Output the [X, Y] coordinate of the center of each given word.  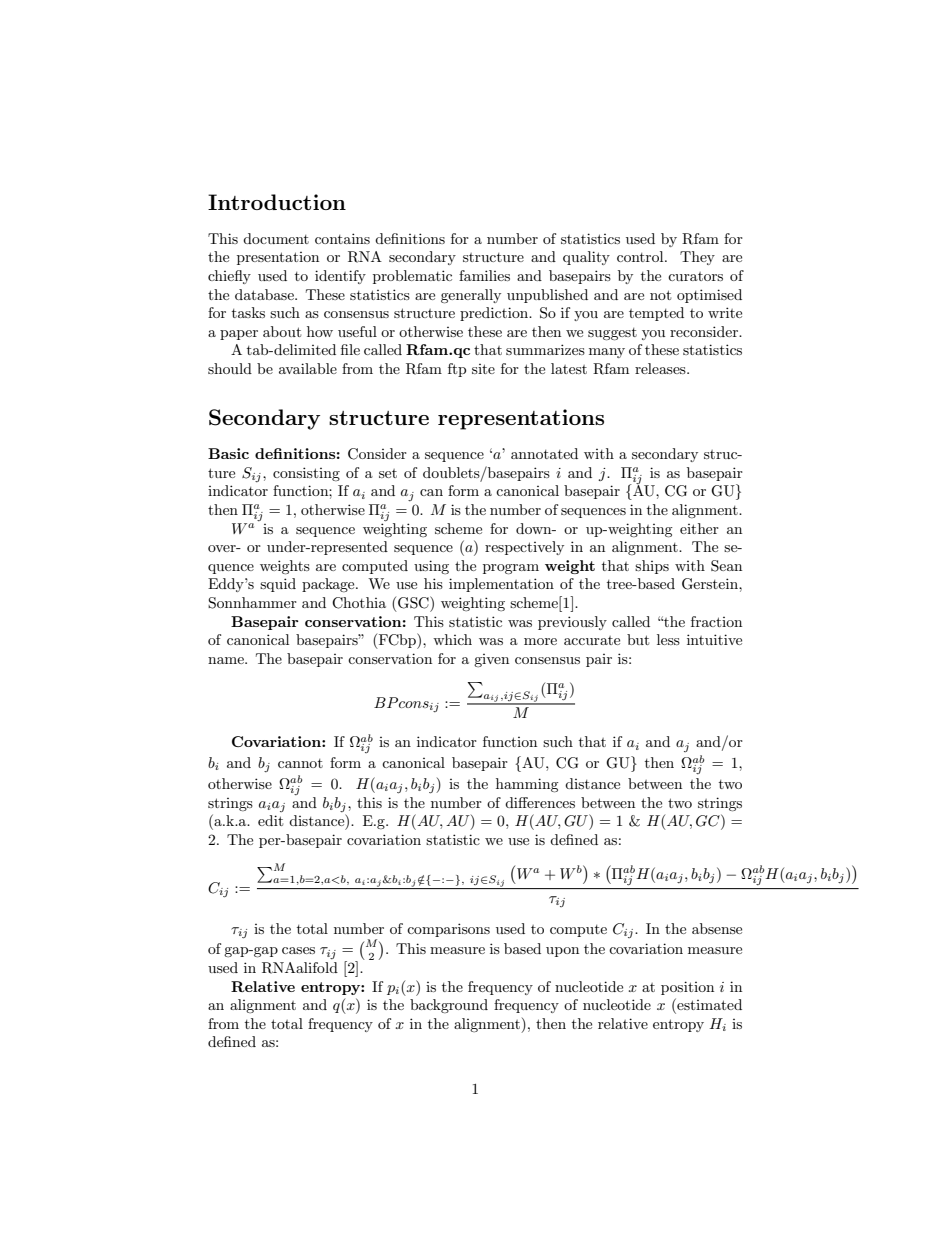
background [449, 1006]
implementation [501, 585]
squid [278, 585]
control [641, 256]
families [484, 275]
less [668, 639]
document [276, 238]
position [687, 988]
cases [298, 950]
